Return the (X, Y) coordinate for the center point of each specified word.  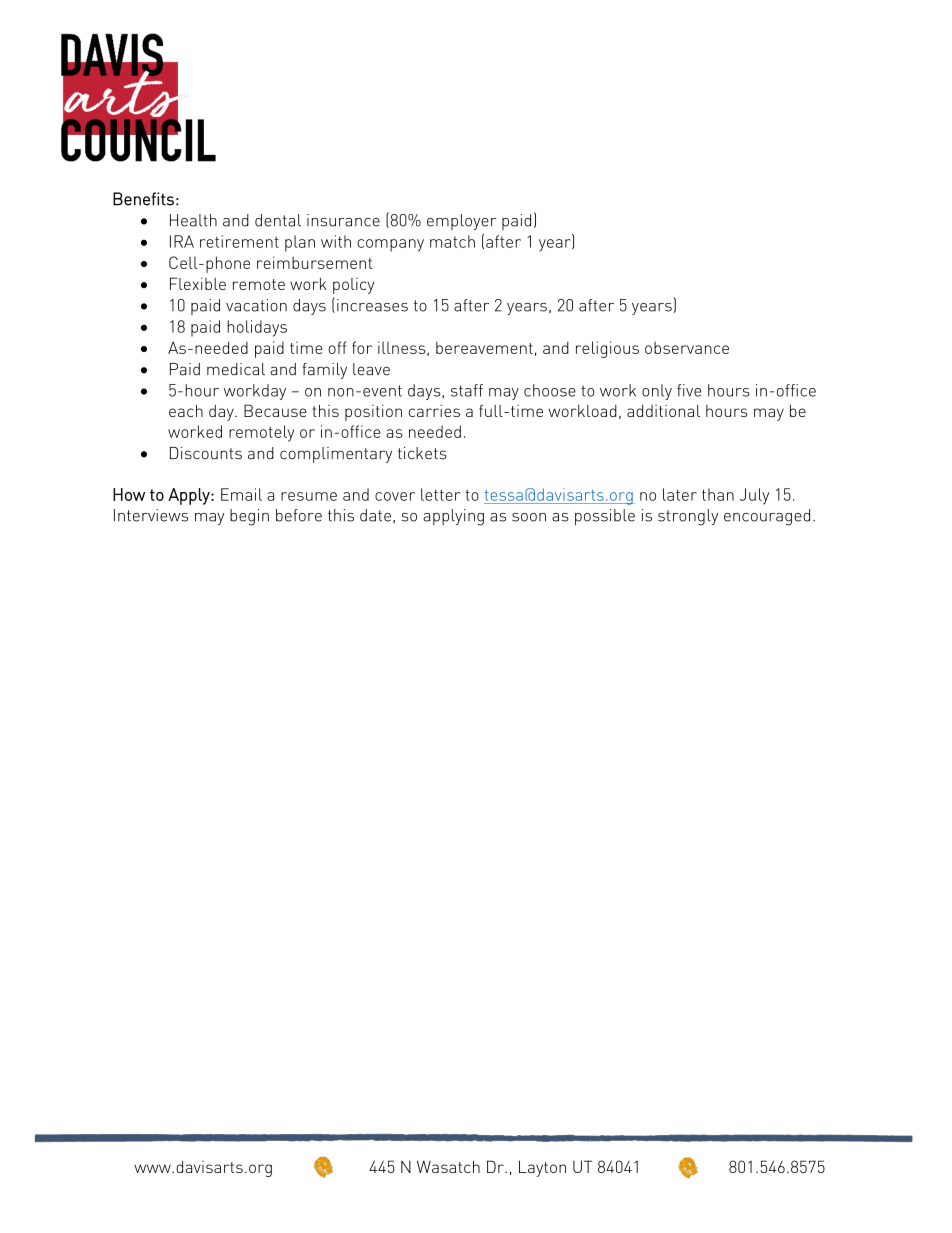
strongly (688, 517)
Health (193, 220)
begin (249, 517)
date (375, 515)
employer (461, 222)
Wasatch (448, 1166)
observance (687, 347)
